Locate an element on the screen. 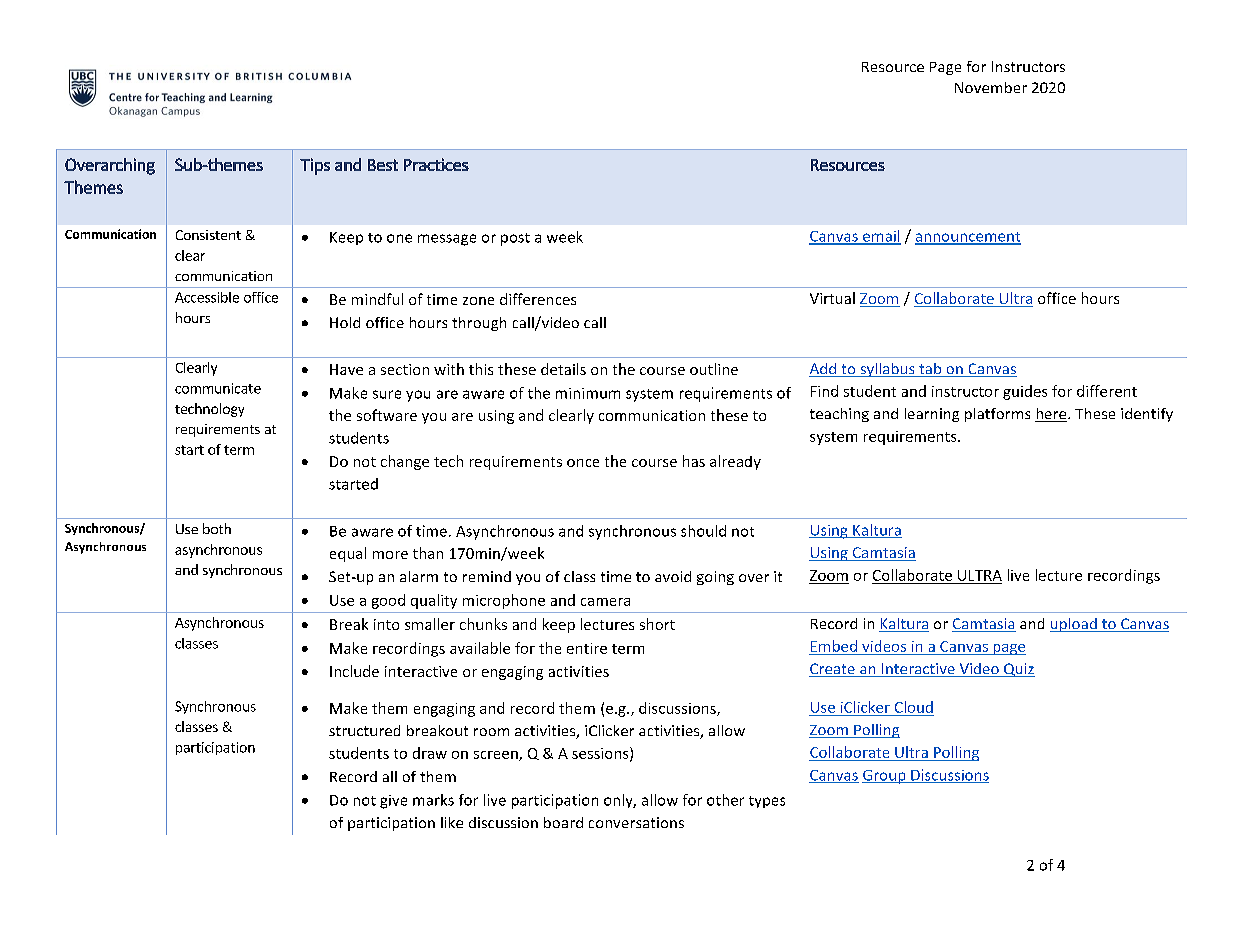 Image resolution: width=1233 pixels, height=952 pixels. has is located at coordinates (694, 461).
